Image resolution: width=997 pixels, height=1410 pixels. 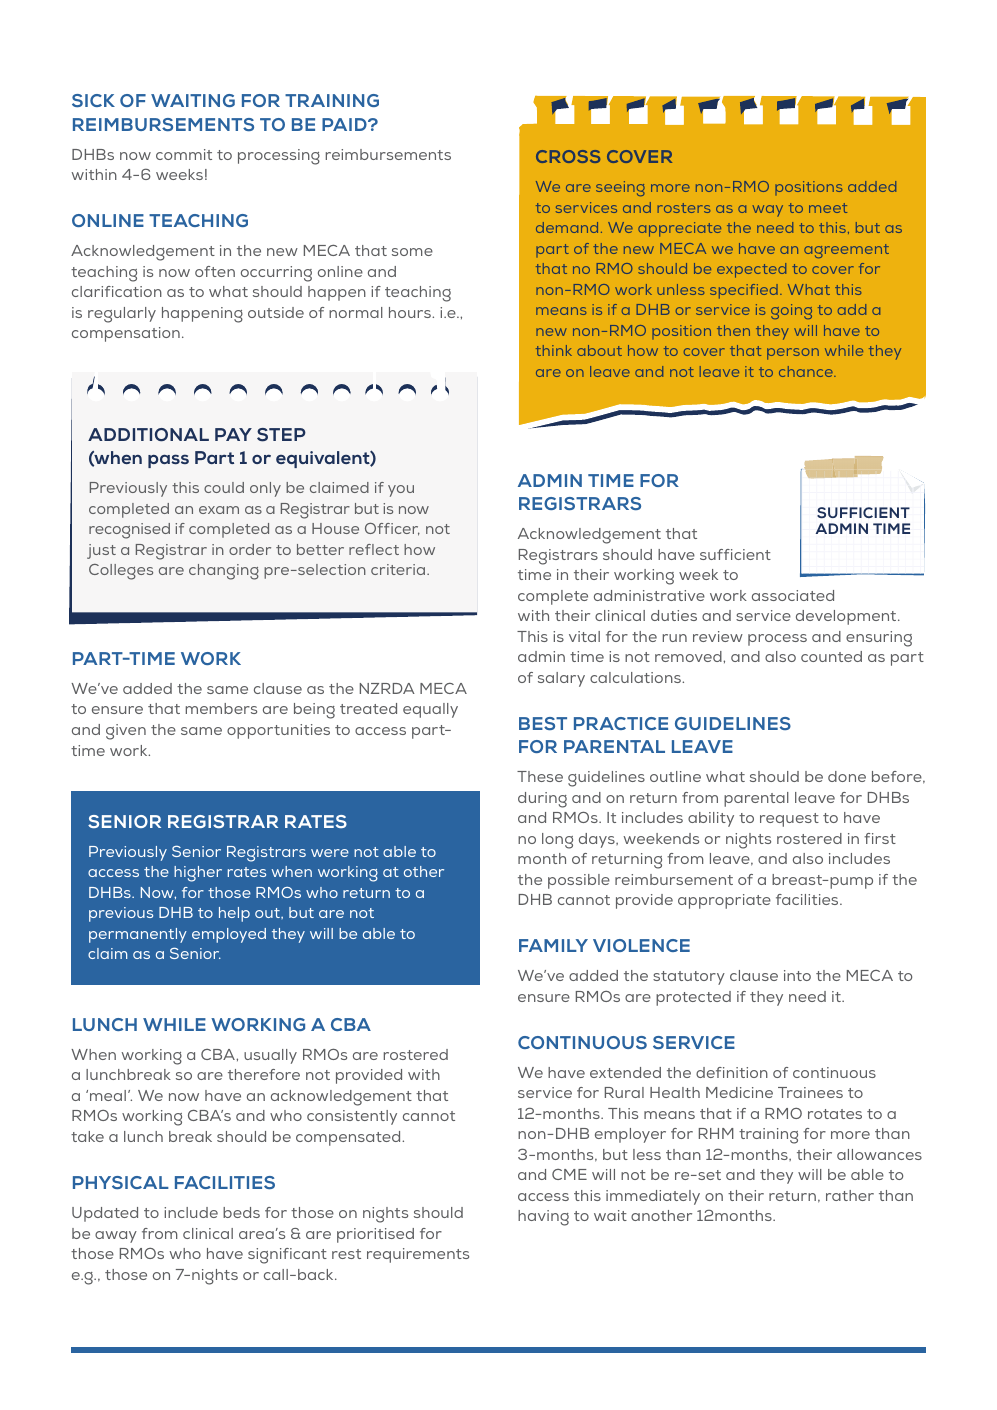 I want to click on CROSS, so click(x=568, y=156).
